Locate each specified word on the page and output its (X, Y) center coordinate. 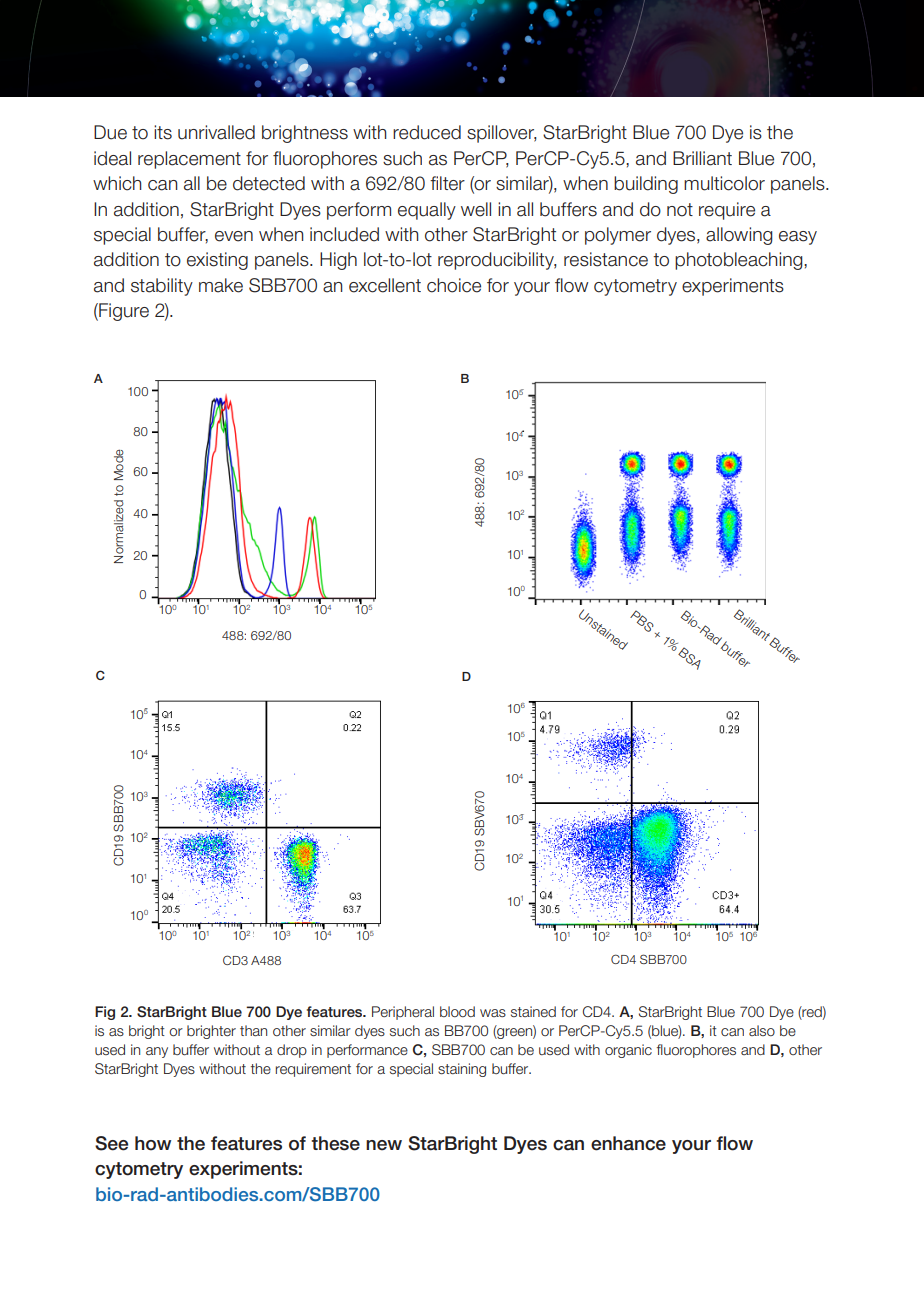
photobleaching (740, 261)
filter (447, 183)
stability (162, 287)
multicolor (724, 183)
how (153, 1143)
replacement (189, 160)
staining (462, 1070)
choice (454, 285)
